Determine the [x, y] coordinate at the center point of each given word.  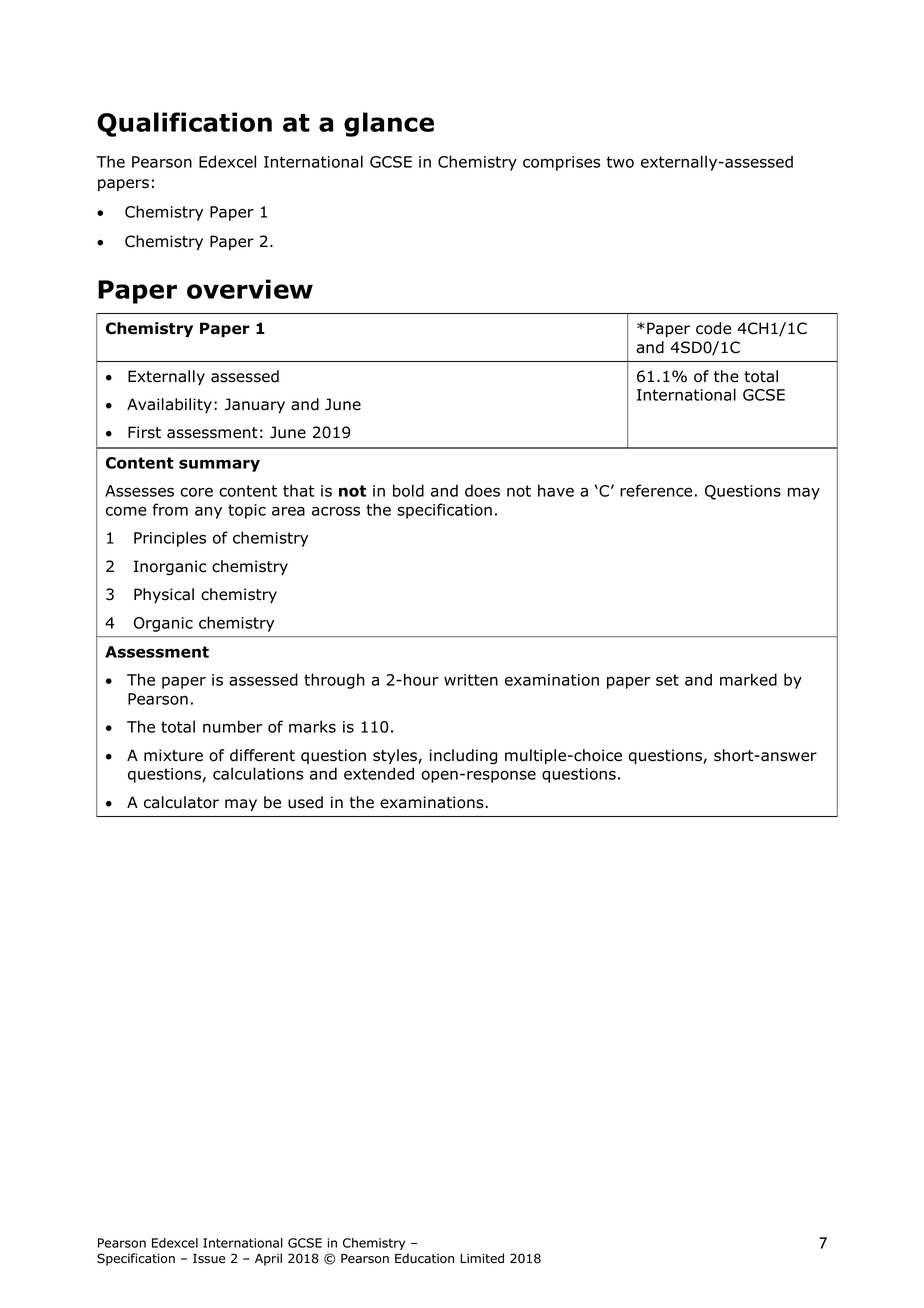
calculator [181, 802]
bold [408, 490]
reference [656, 490]
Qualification [184, 124]
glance [389, 124]
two [620, 162]
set [667, 680]
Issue [209, 1259]
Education [424, 1258]
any [208, 513]
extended [379, 773]
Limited [482, 1258]
